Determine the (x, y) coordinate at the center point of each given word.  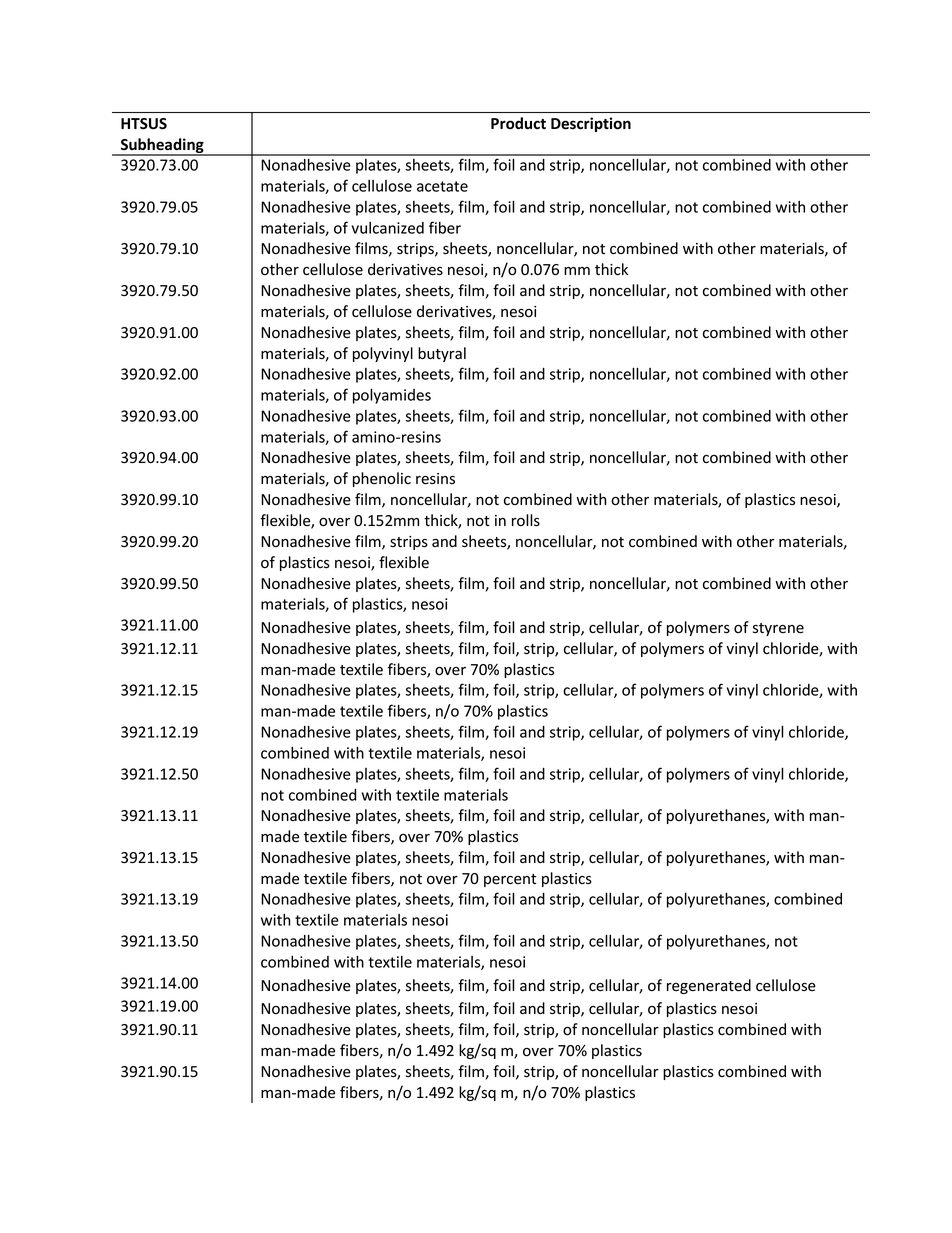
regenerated (709, 986)
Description (591, 124)
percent (510, 880)
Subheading (162, 147)
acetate (442, 186)
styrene (778, 629)
